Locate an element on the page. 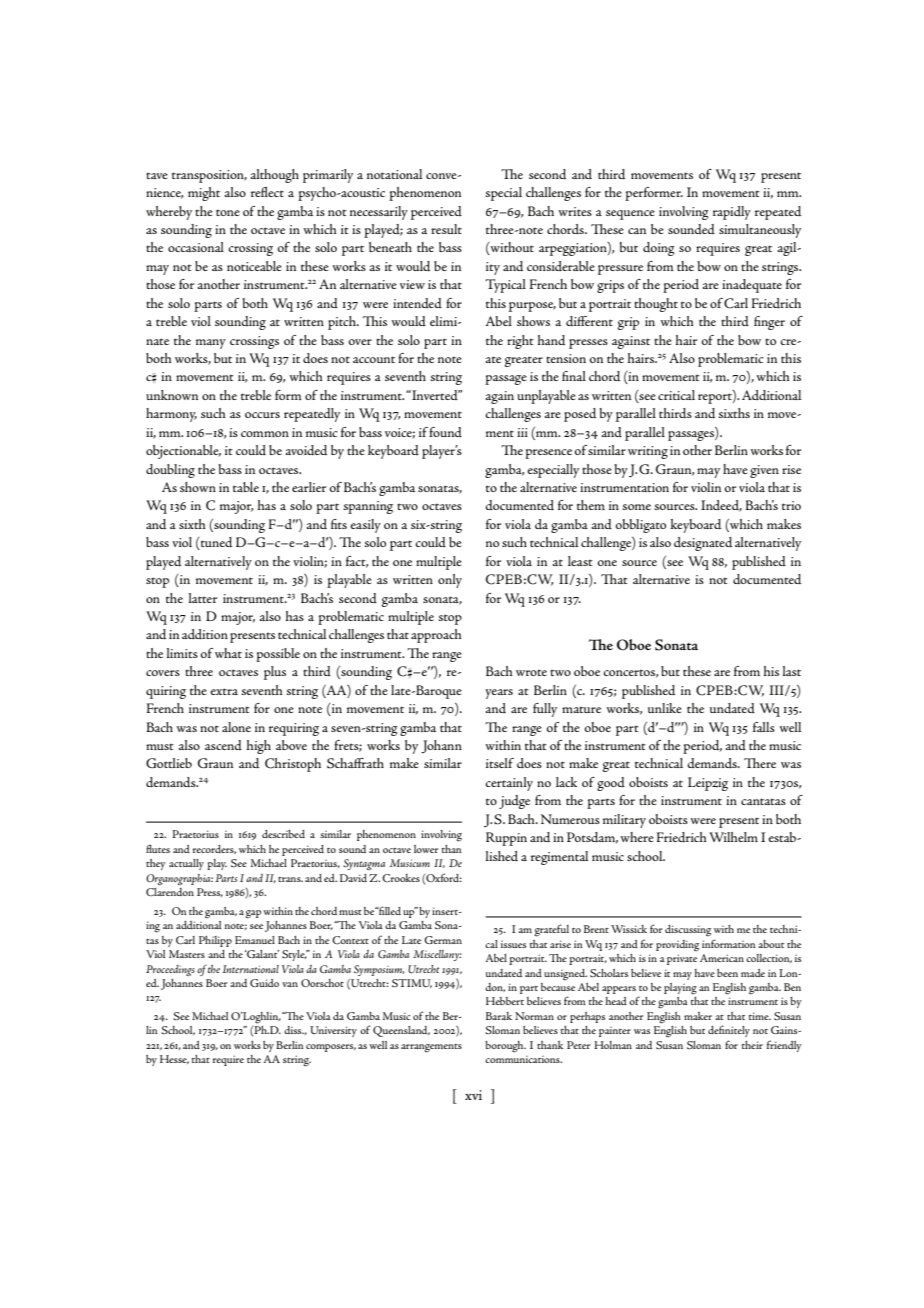 The width and height of the page is (924, 1308). Leipzig is located at coordinates (708, 784).
